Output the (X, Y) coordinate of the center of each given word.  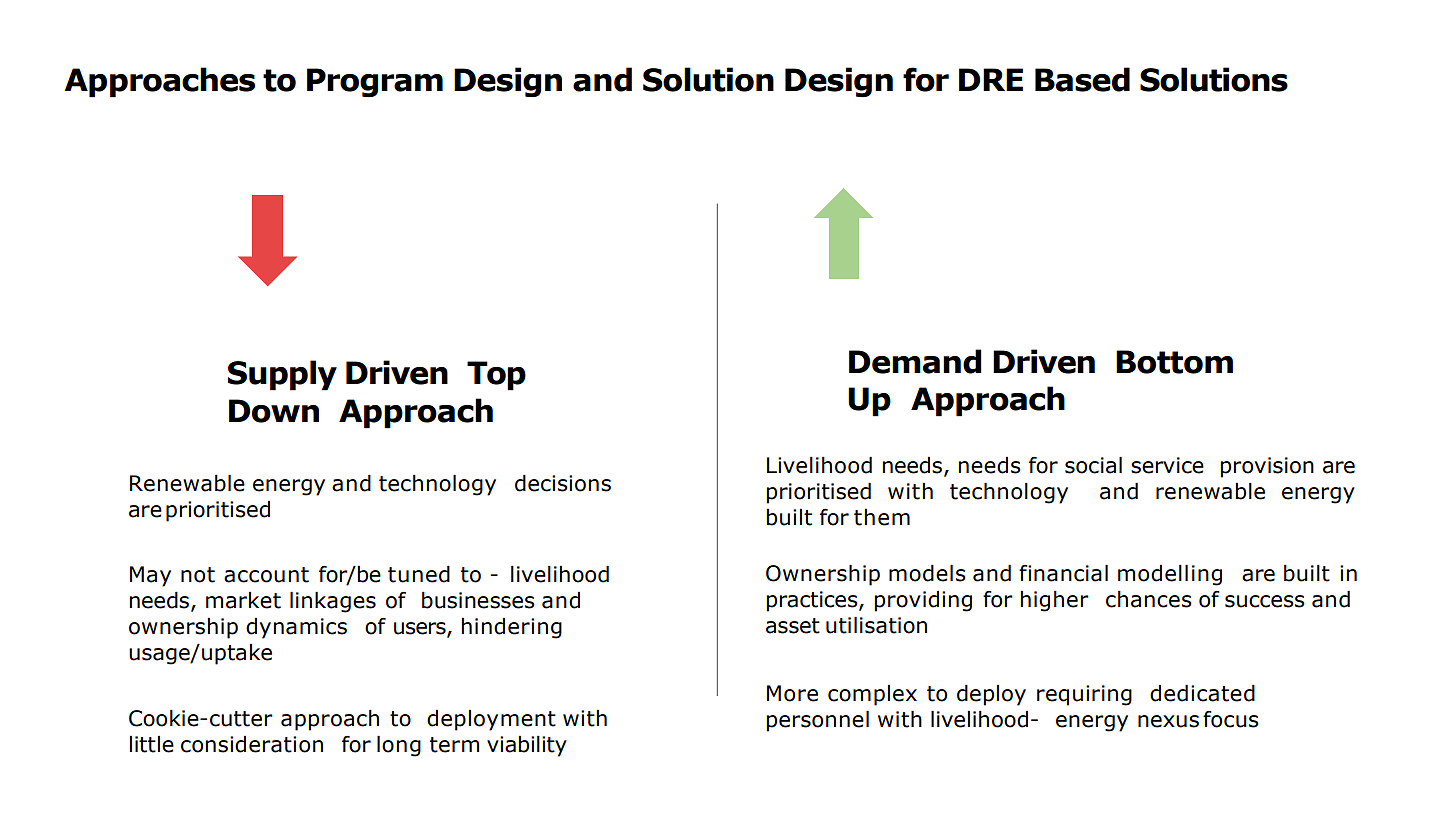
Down (274, 411)
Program (375, 82)
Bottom (1174, 362)
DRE (991, 79)
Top (496, 376)
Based (1082, 79)
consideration (252, 744)
